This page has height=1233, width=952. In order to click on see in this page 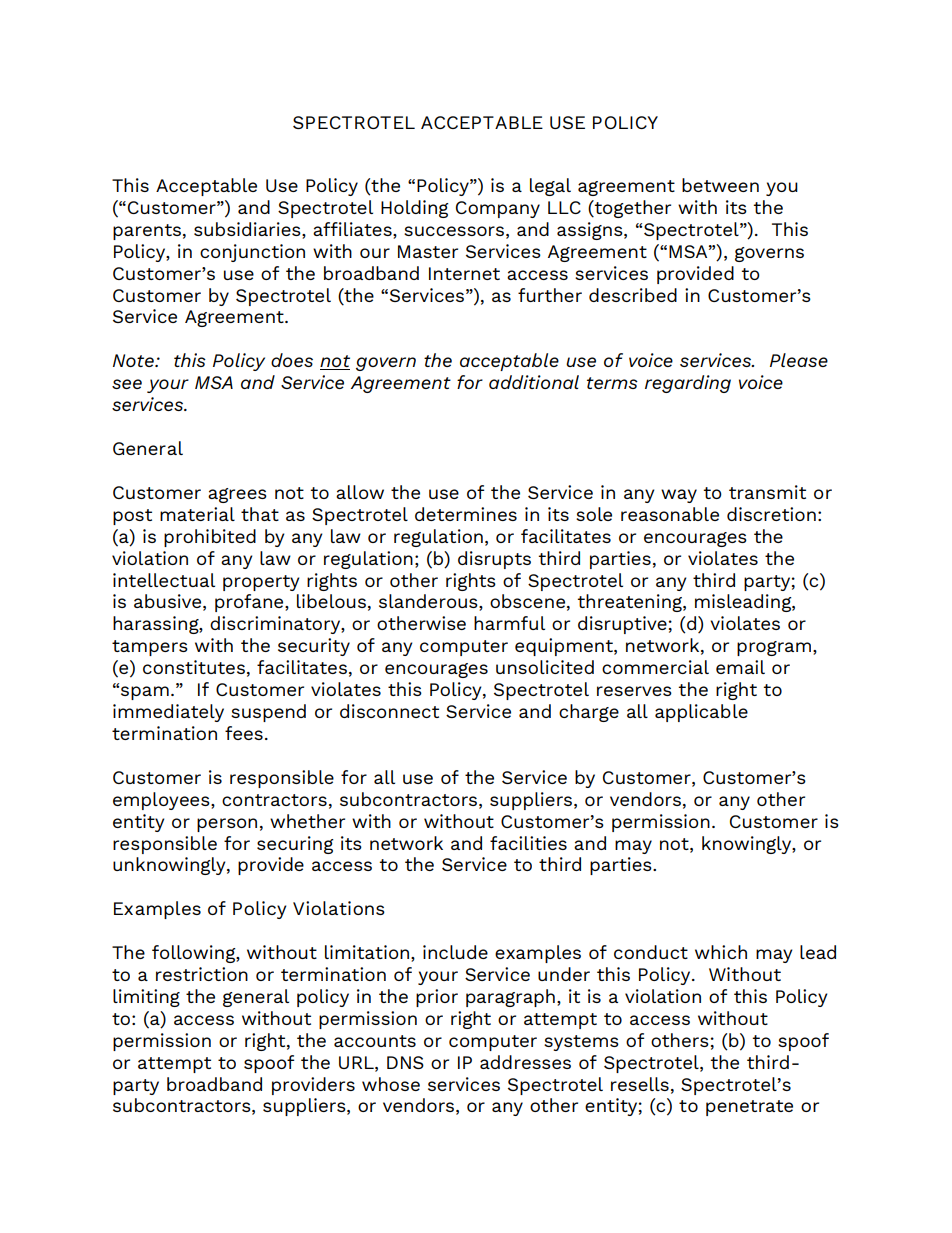, I will do `click(127, 384)`.
